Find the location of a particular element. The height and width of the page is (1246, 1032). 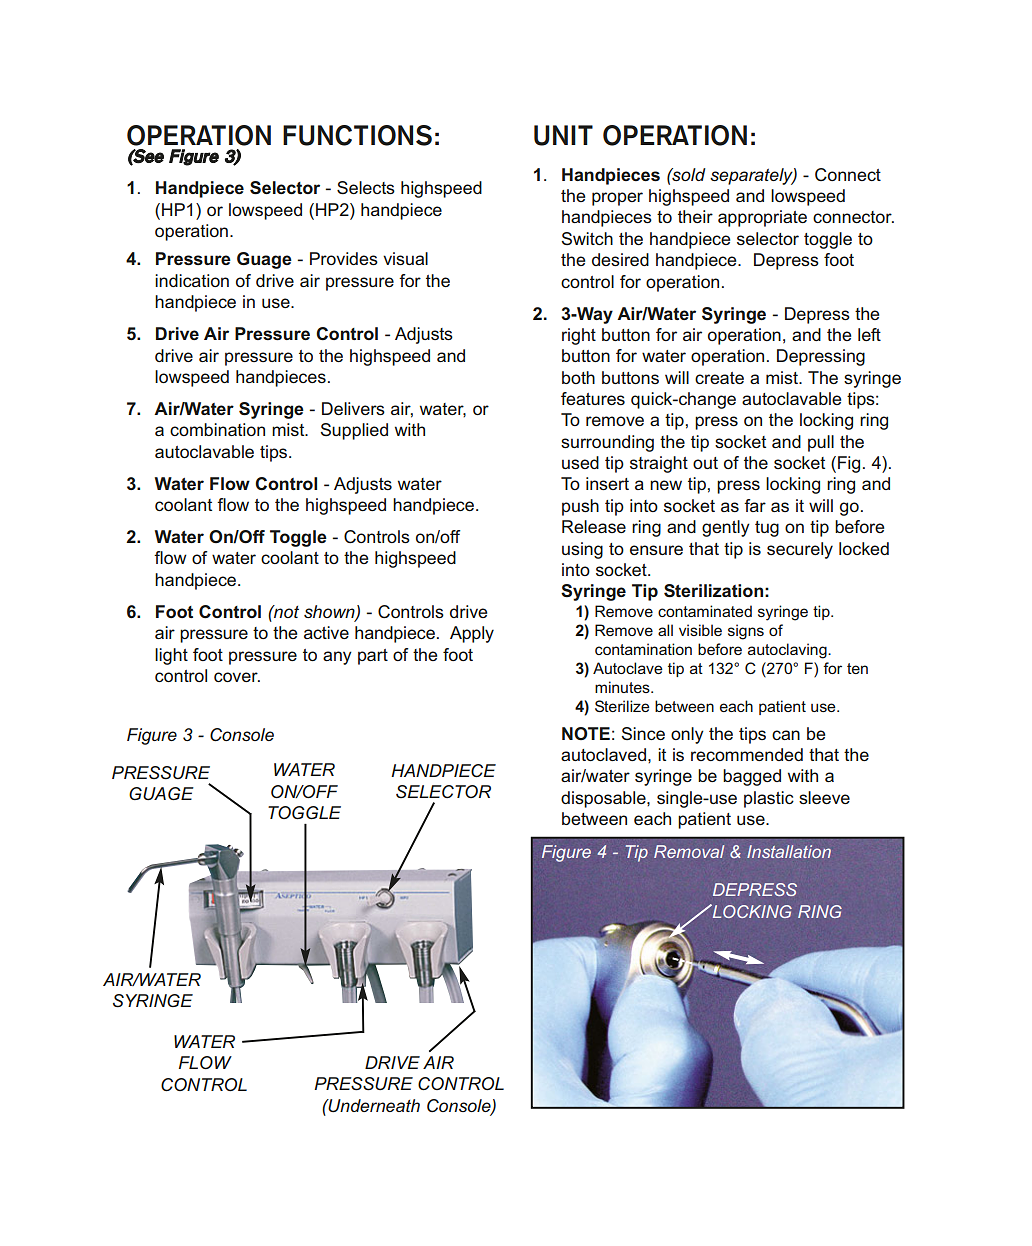

NOTE is located at coordinates (586, 733).
